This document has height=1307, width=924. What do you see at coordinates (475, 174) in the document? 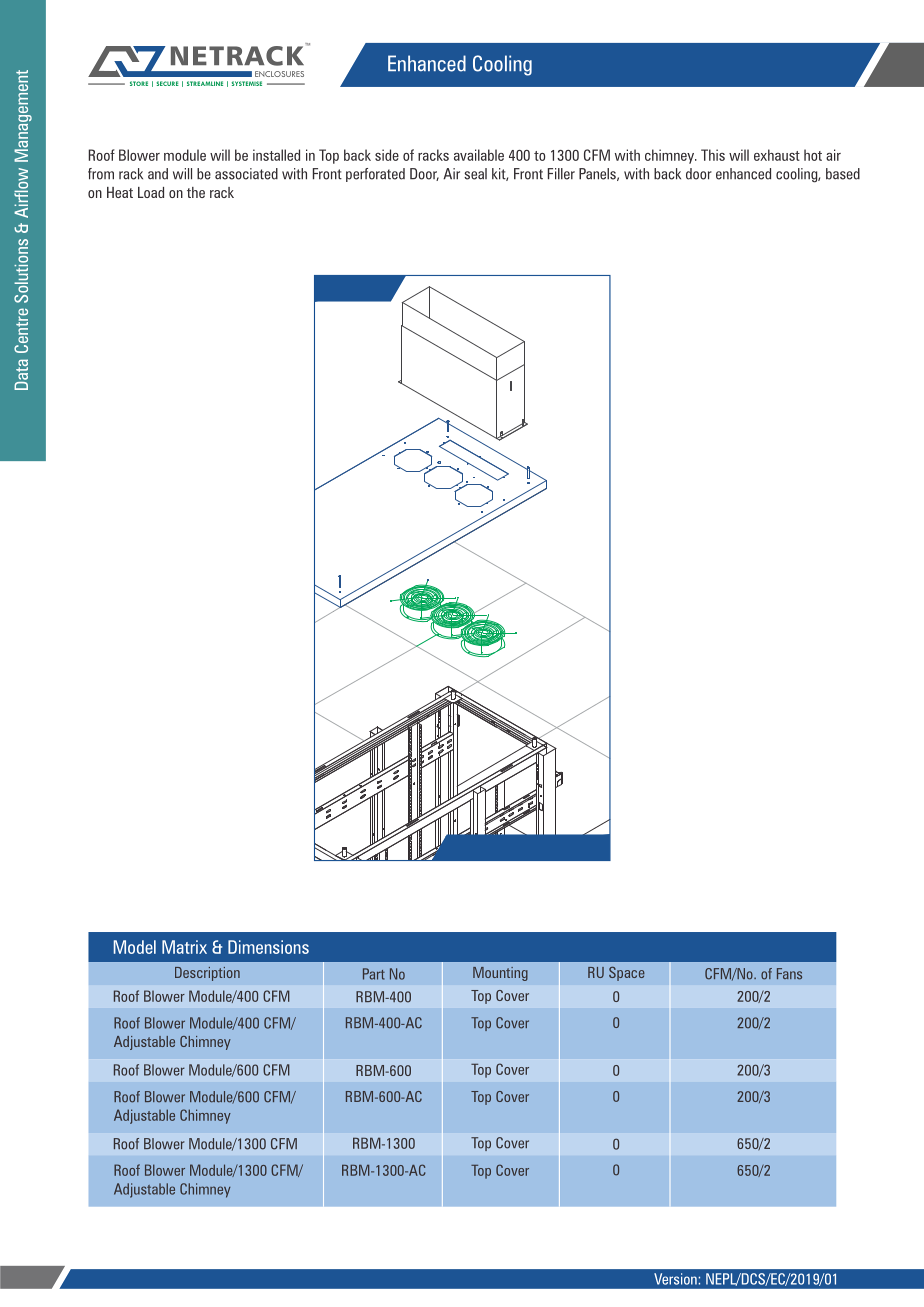
I see `seal` at bounding box center [475, 174].
